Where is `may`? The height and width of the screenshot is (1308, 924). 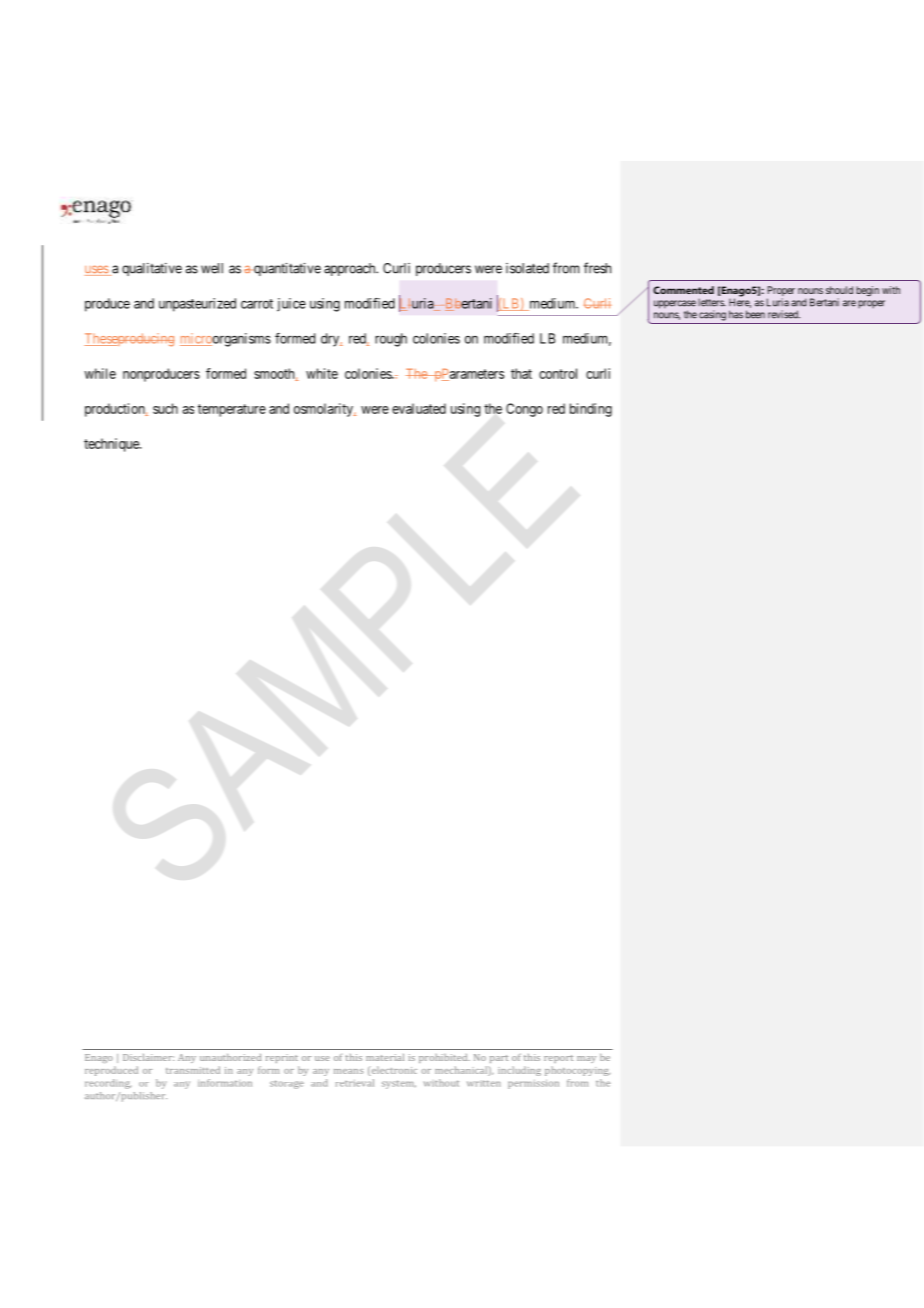 may is located at coordinates (586, 1059).
